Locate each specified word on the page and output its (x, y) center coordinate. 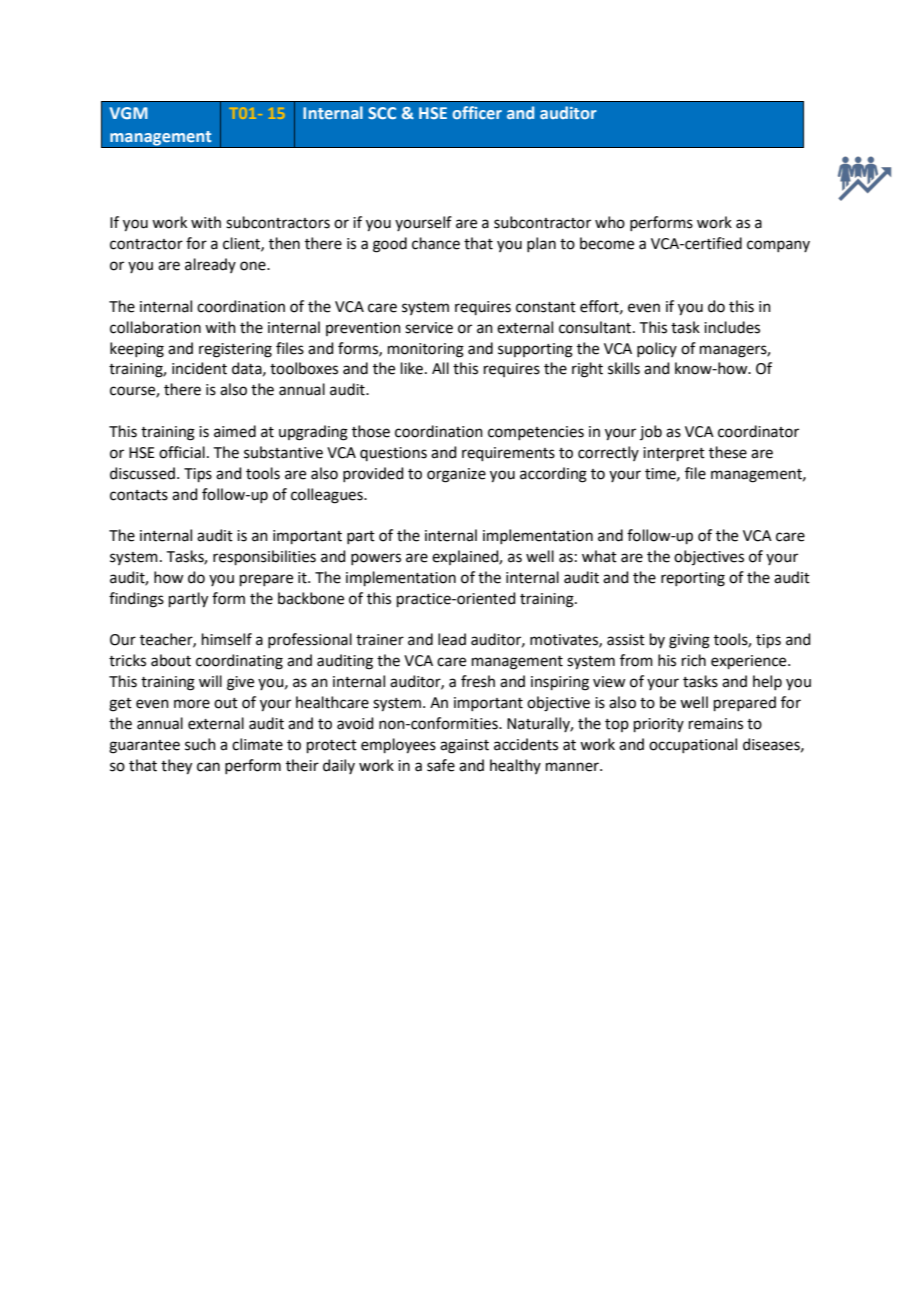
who (610, 222)
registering (235, 350)
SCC (382, 113)
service (429, 328)
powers (376, 559)
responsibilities (264, 557)
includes (732, 327)
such (200, 744)
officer (477, 112)
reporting (693, 579)
